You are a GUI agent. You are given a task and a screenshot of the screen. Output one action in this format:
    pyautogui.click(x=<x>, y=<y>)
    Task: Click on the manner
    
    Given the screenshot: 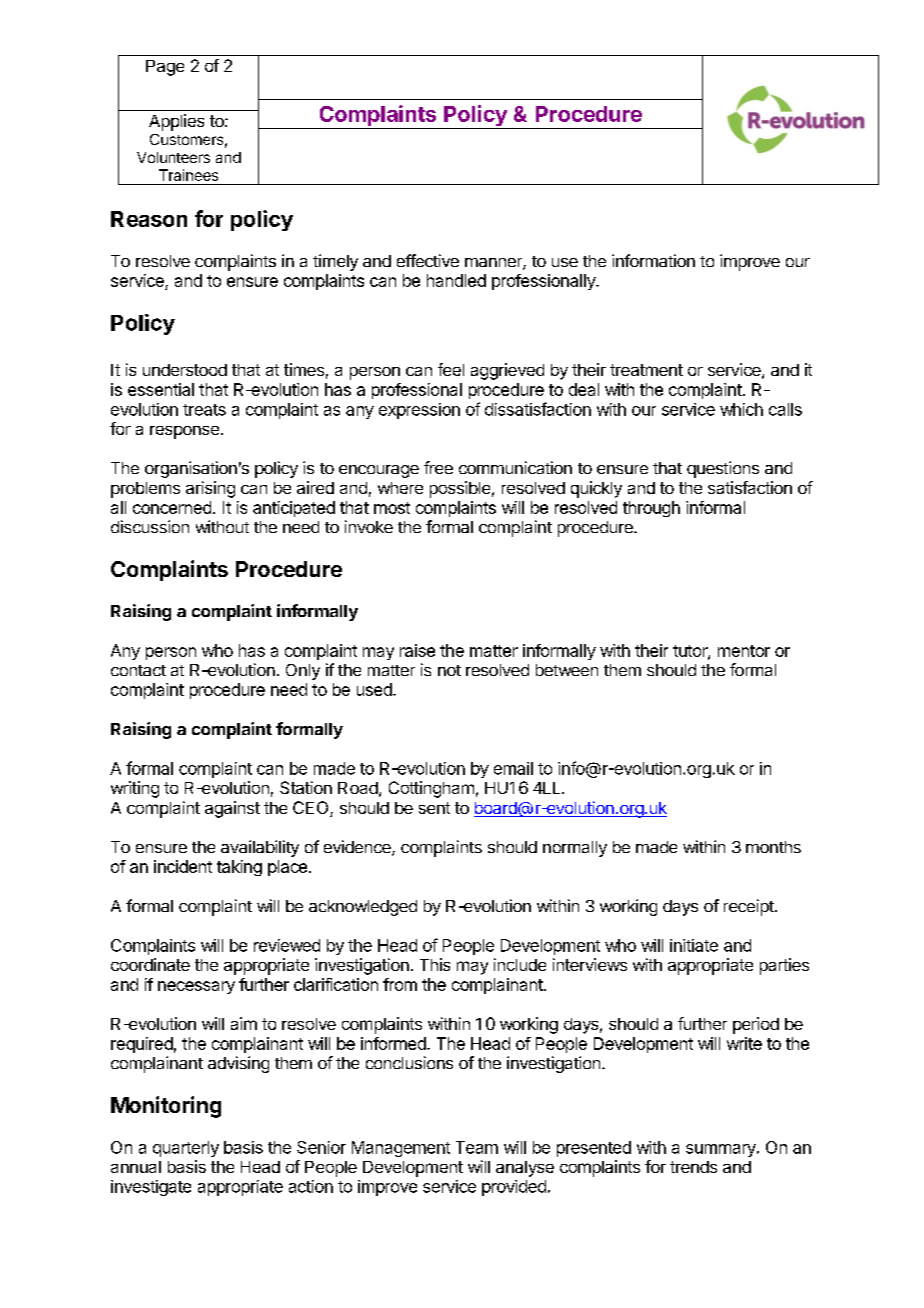 What is the action you would take?
    pyautogui.click(x=494, y=264)
